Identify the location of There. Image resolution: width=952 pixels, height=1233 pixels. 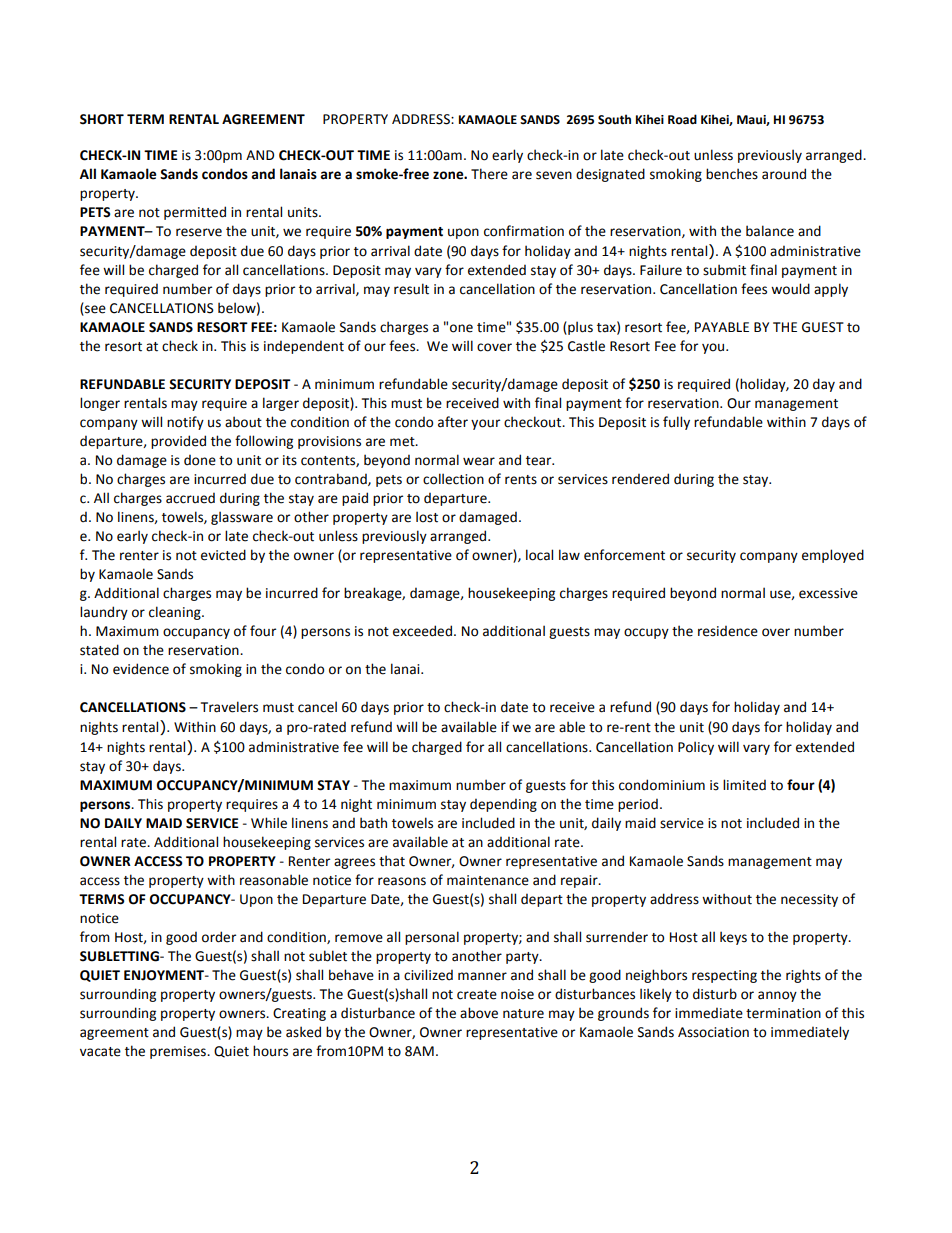
(489, 174).
